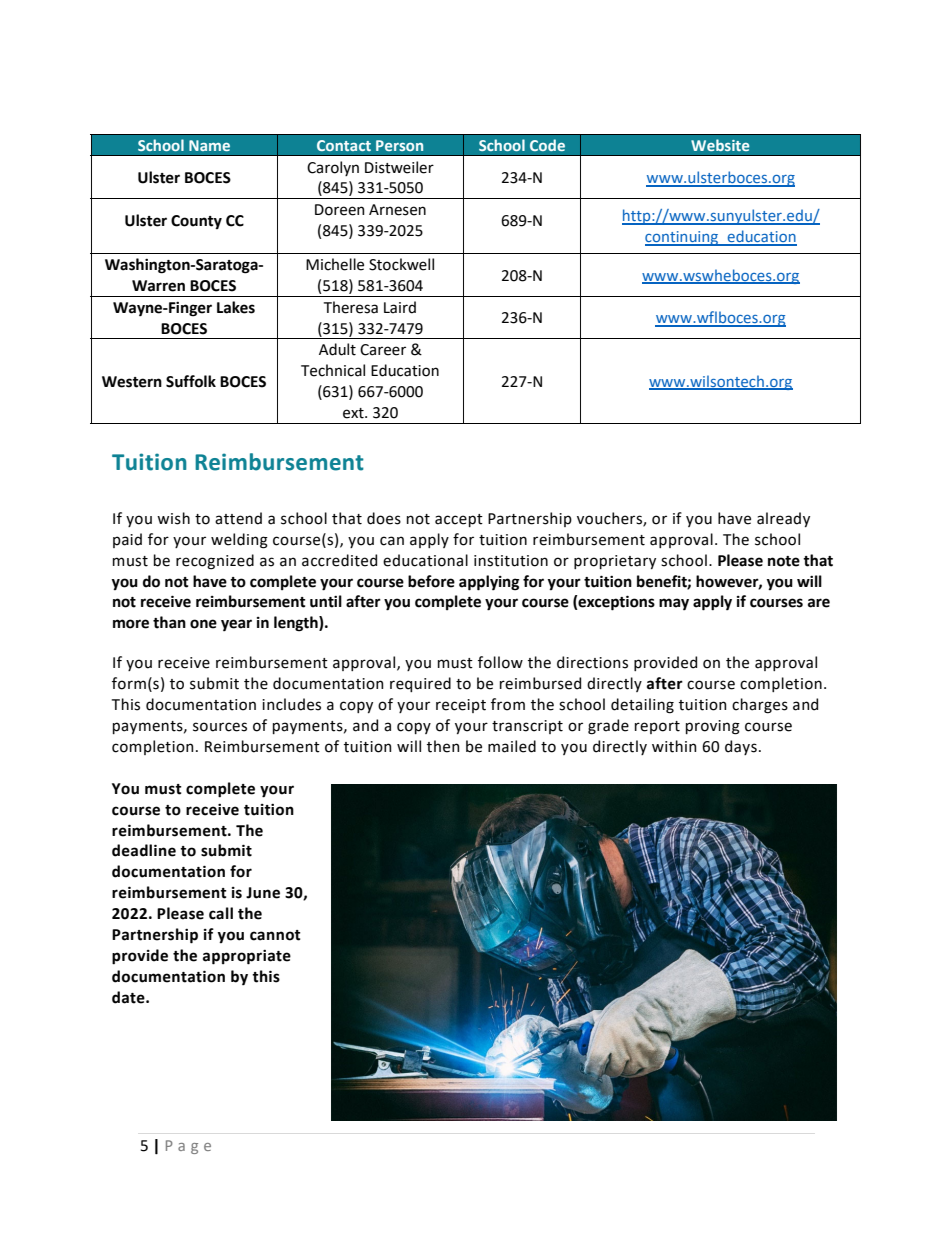 This page has height=1233, width=952. I want to click on Person, so click(399, 145).
